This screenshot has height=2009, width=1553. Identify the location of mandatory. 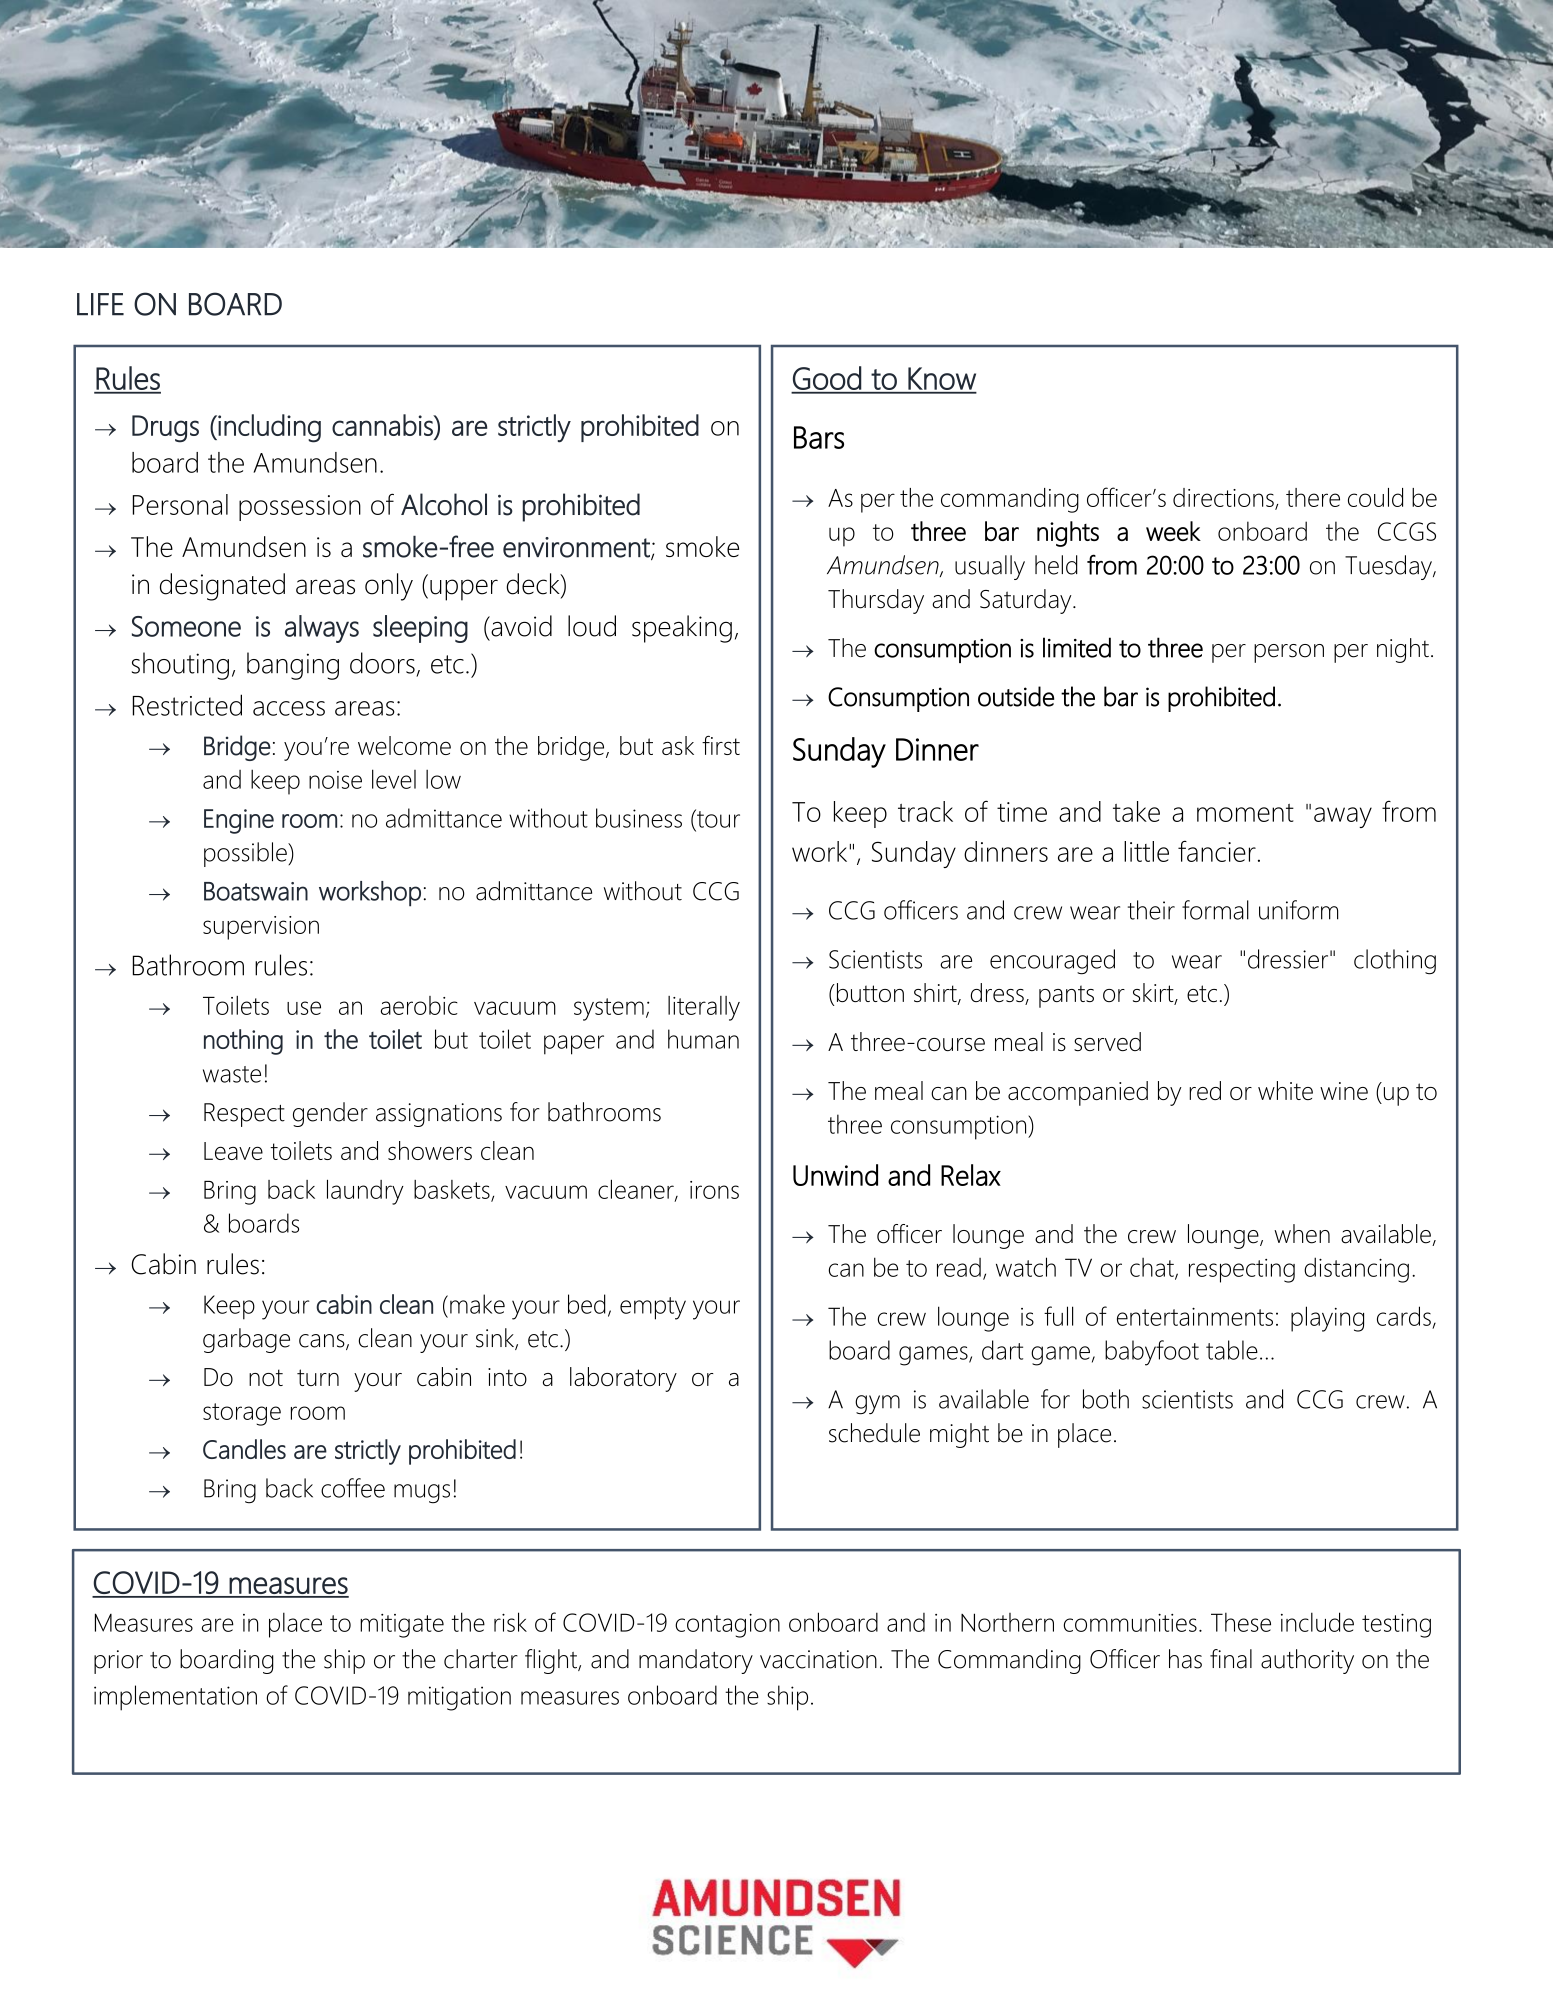
(696, 1661).
